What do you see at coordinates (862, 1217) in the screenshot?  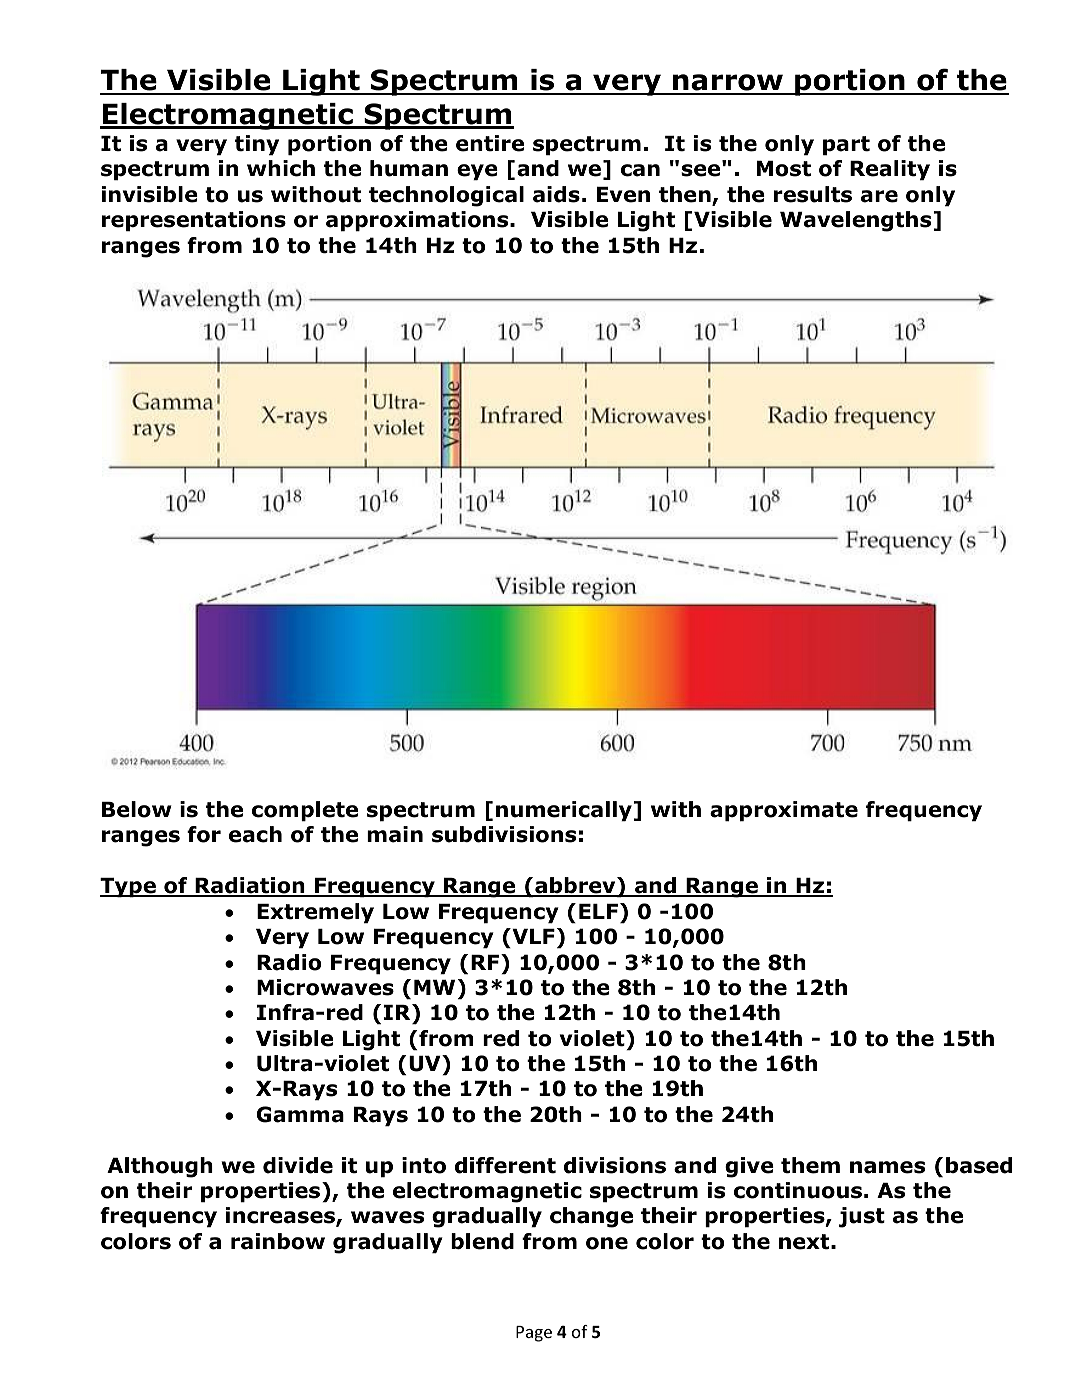 I see `just` at bounding box center [862, 1217].
